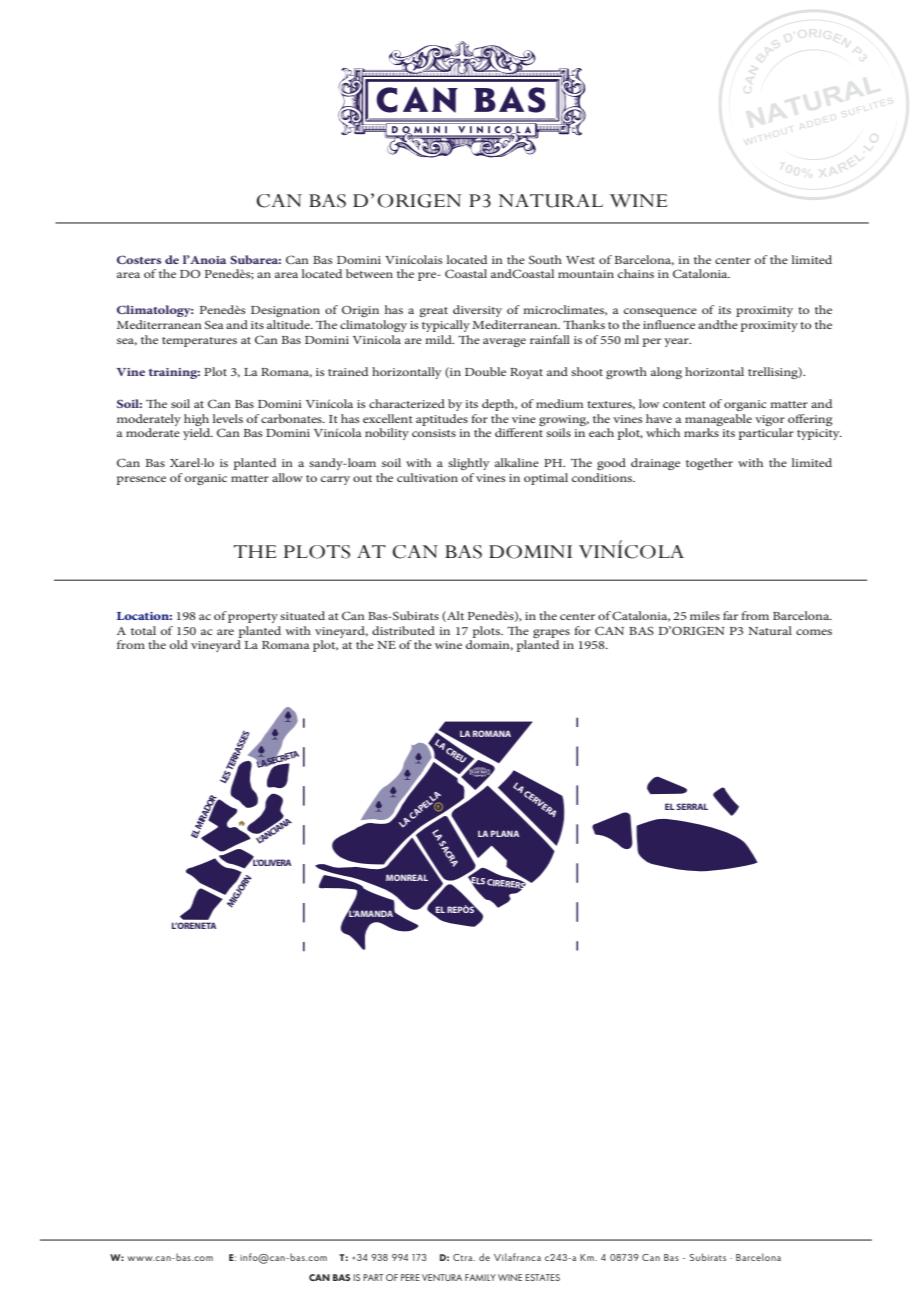 The image size is (924, 1308). Describe the element at coordinates (505, 833) in the page. I see `PLANA` at that location.
